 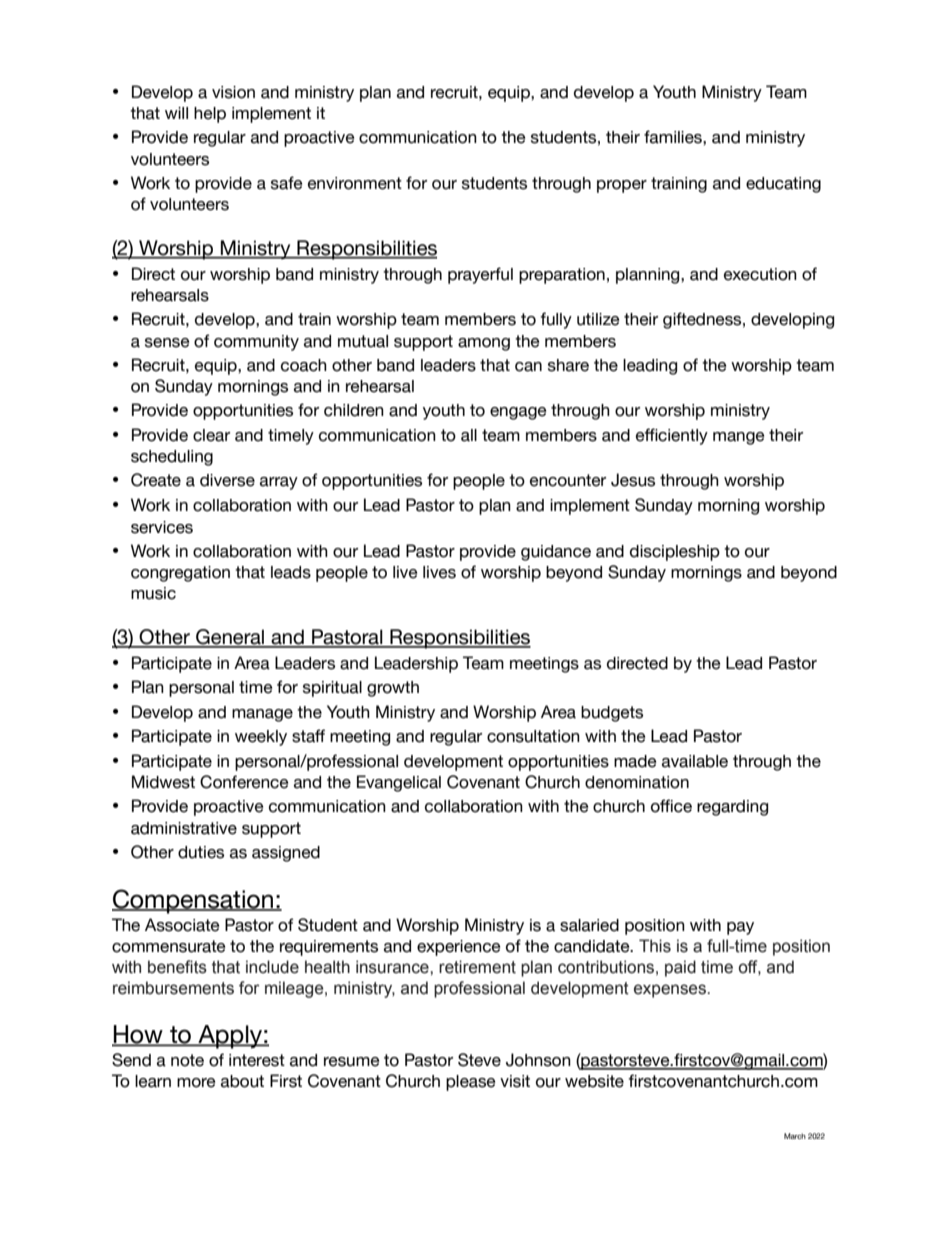 What do you see at coordinates (210, 115) in the document?
I see `help` at bounding box center [210, 115].
